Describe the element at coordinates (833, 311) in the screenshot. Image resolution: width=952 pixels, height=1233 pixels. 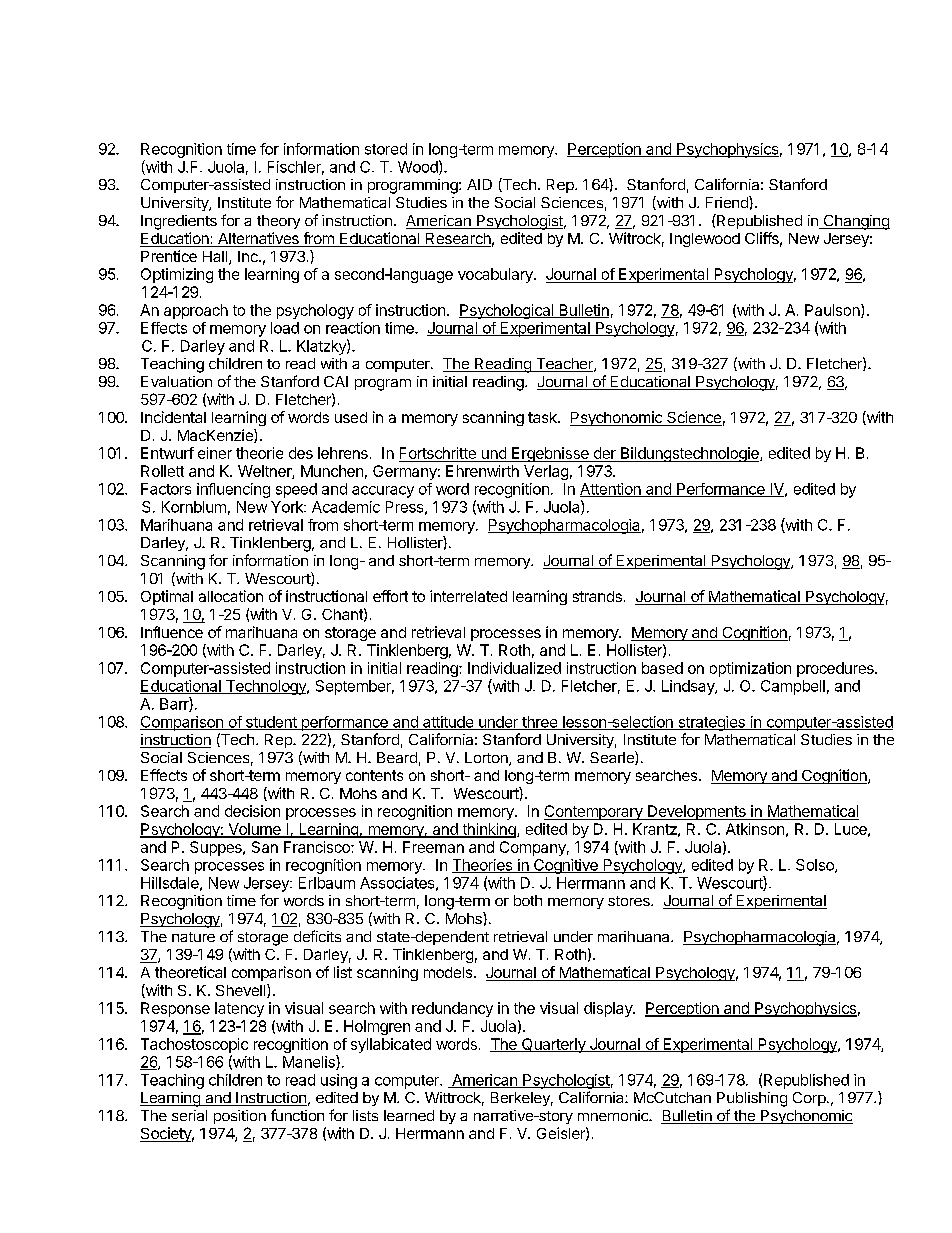
I see `Paulson` at that location.
